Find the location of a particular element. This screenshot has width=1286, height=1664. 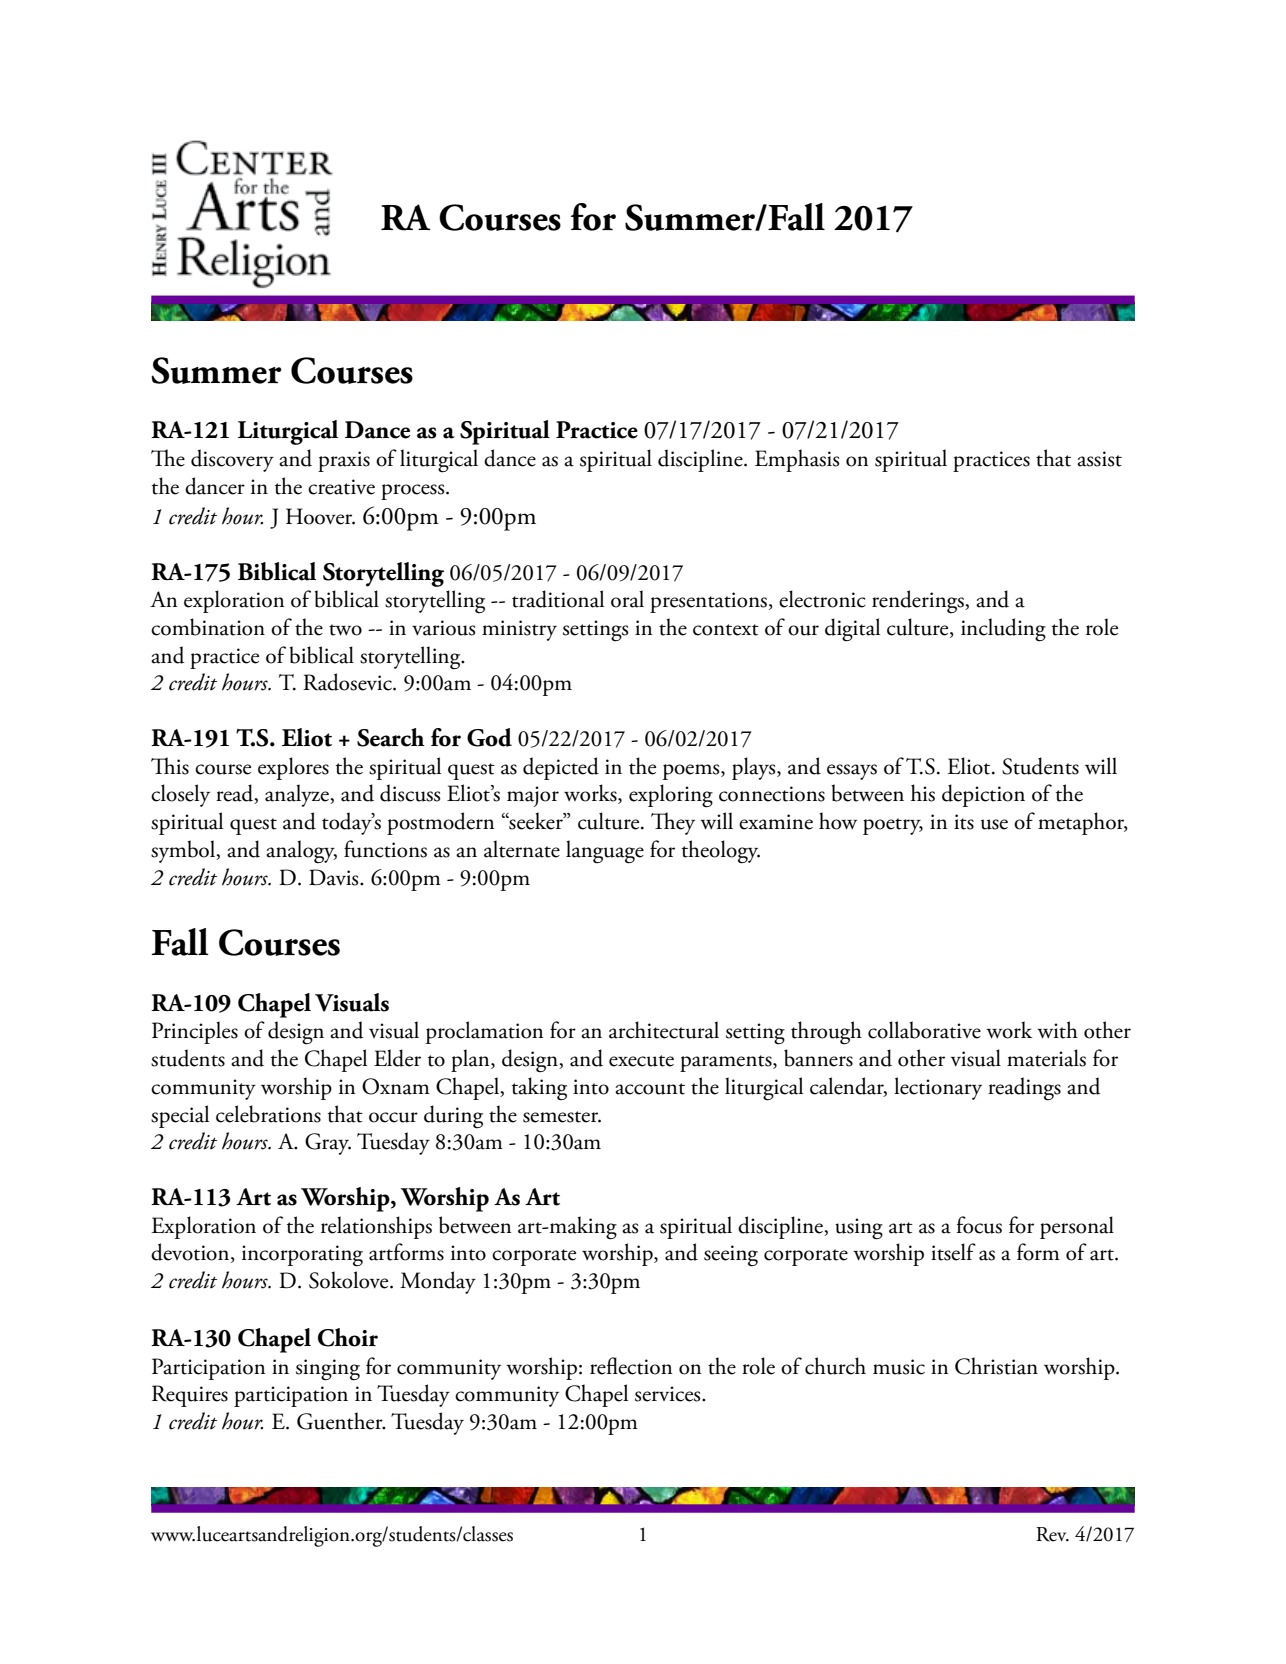

architectural is located at coordinates (664, 1030).
